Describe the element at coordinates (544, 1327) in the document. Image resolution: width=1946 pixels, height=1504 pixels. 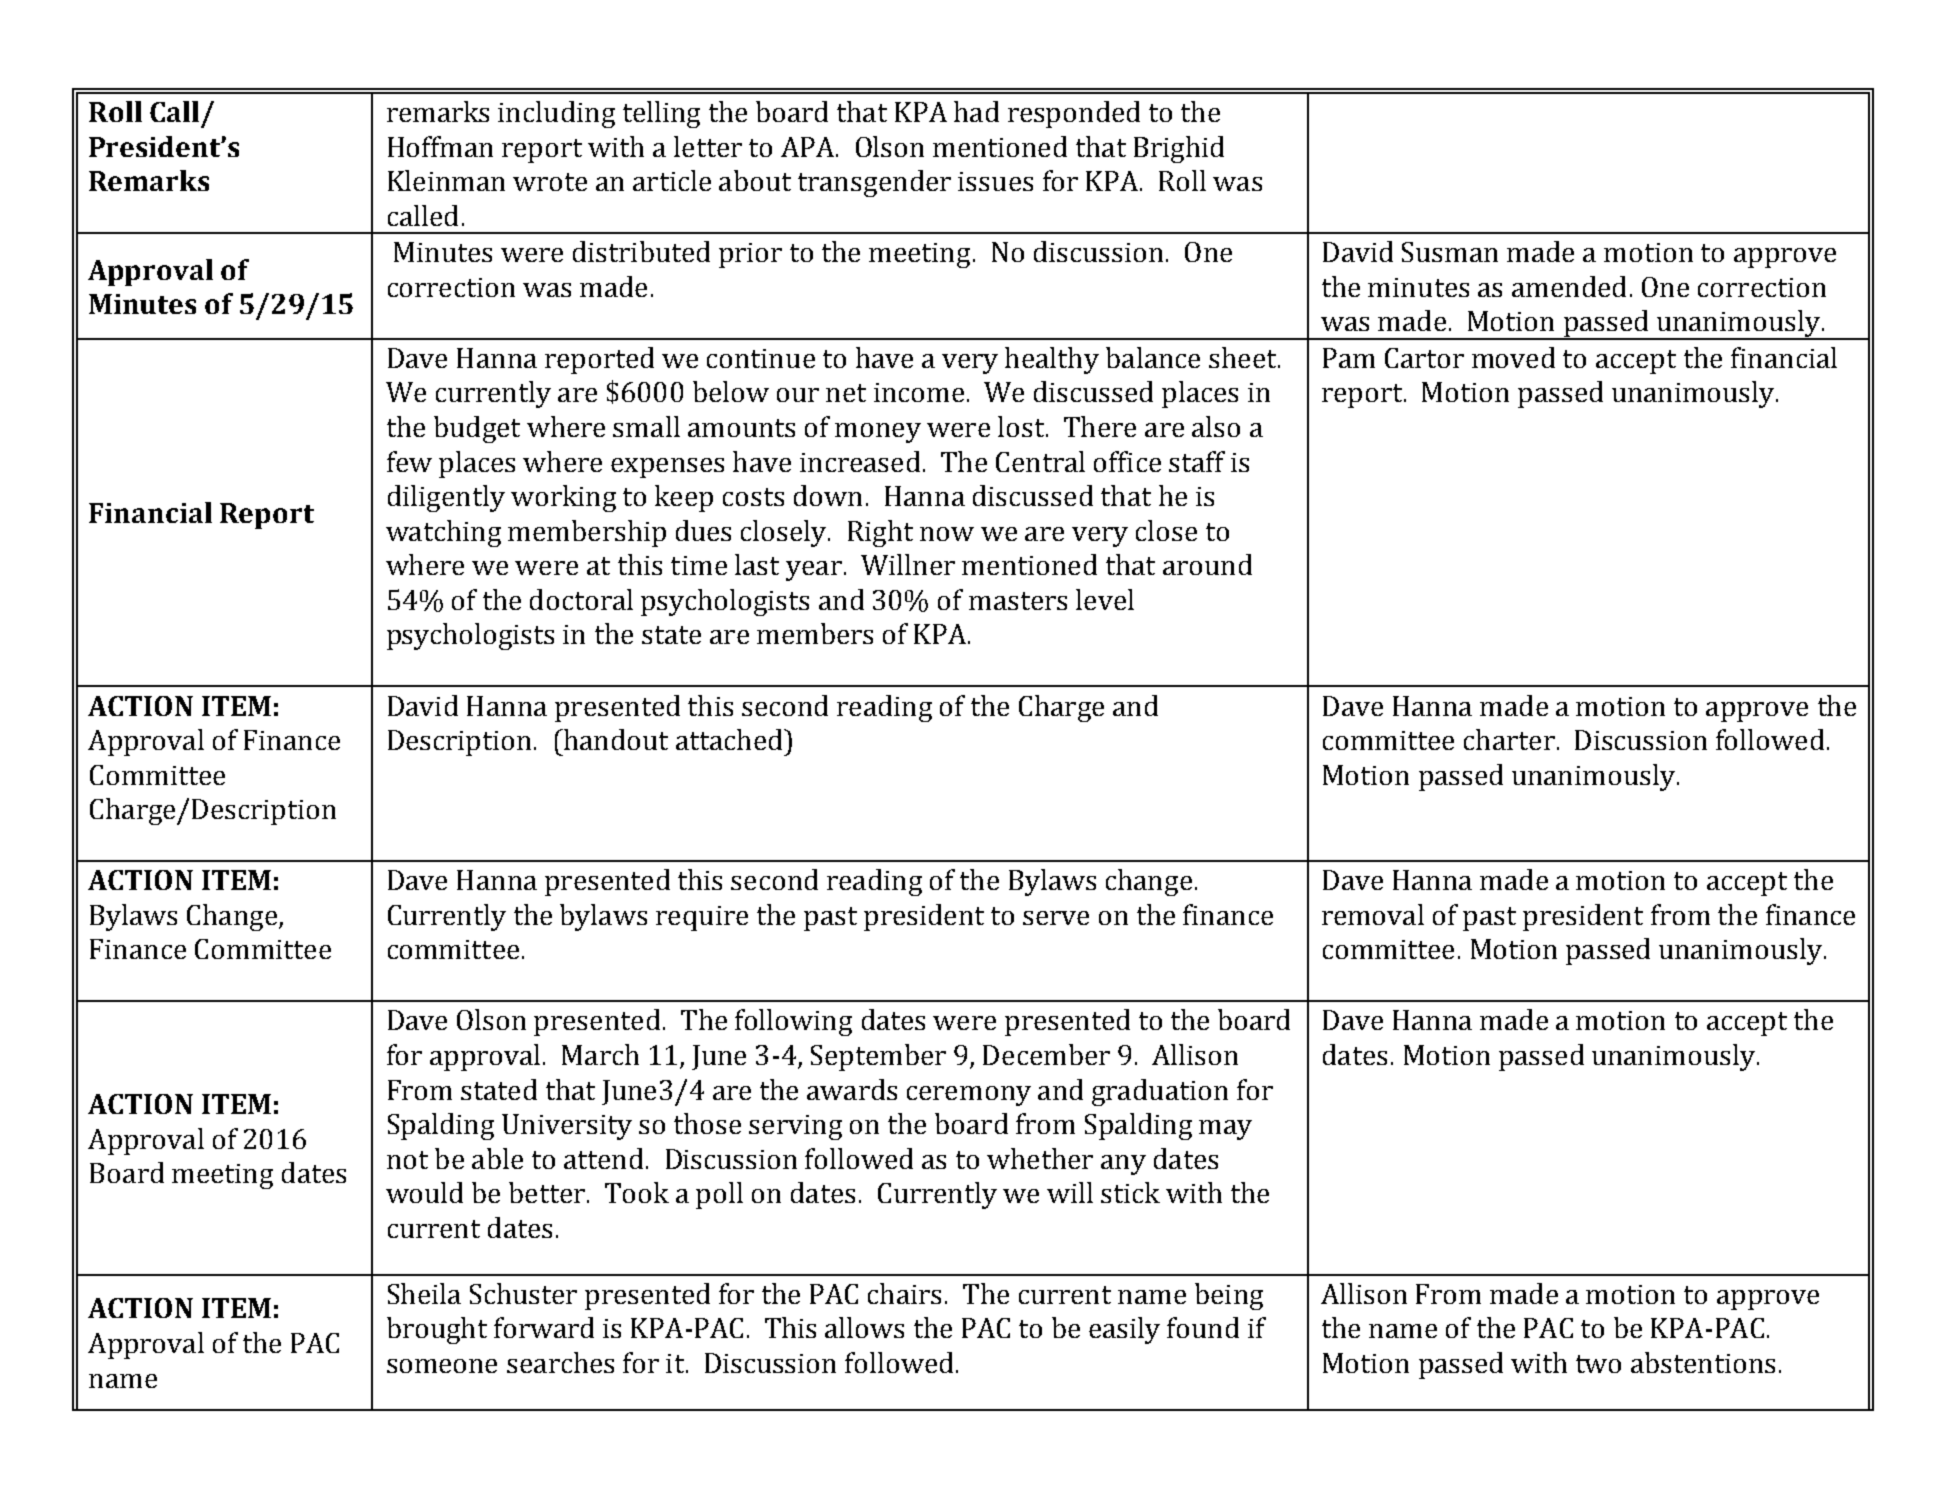
I see `forward` at that location.
